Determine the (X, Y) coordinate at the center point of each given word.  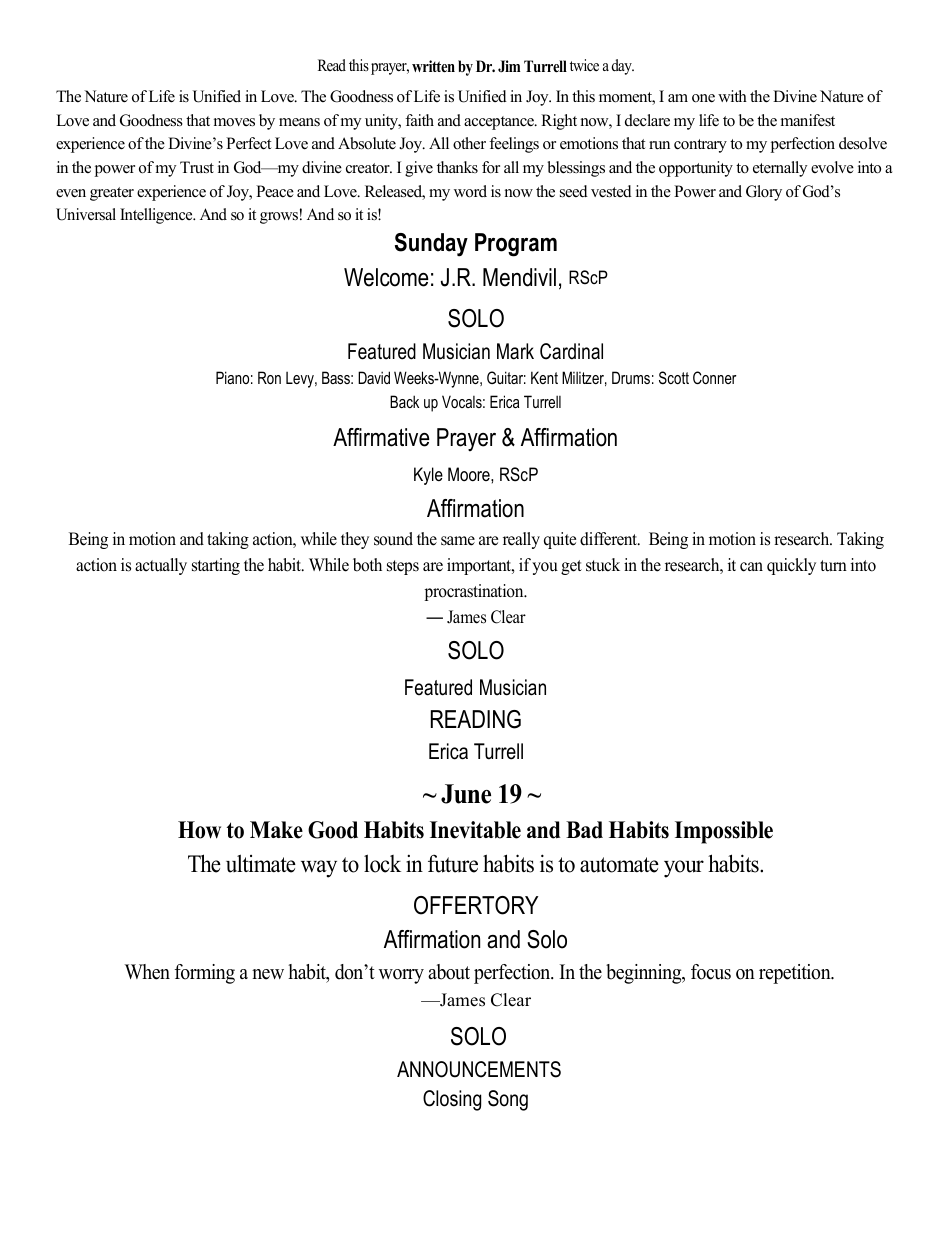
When (147, 972)
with (732, 96)
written (433, 66)
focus (711, 972)
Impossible (724, 832)
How (199, 830)
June (466, 794)
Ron (269, 377)
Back (404, 401)
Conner (715, 377)
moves (234, 122)
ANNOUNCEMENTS (479, 1069)
